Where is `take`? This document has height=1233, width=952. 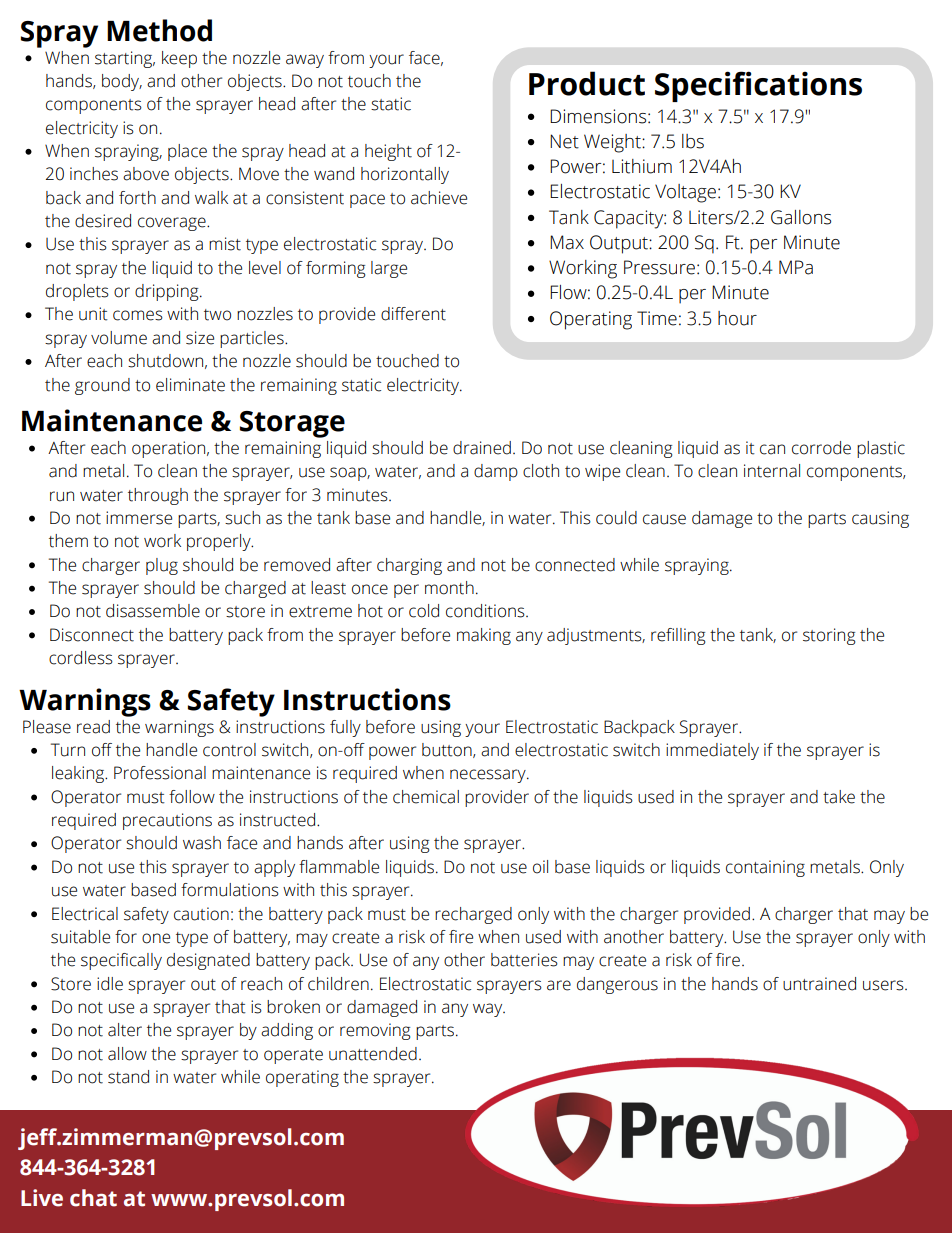
take is located at coordinates (839, 797).
